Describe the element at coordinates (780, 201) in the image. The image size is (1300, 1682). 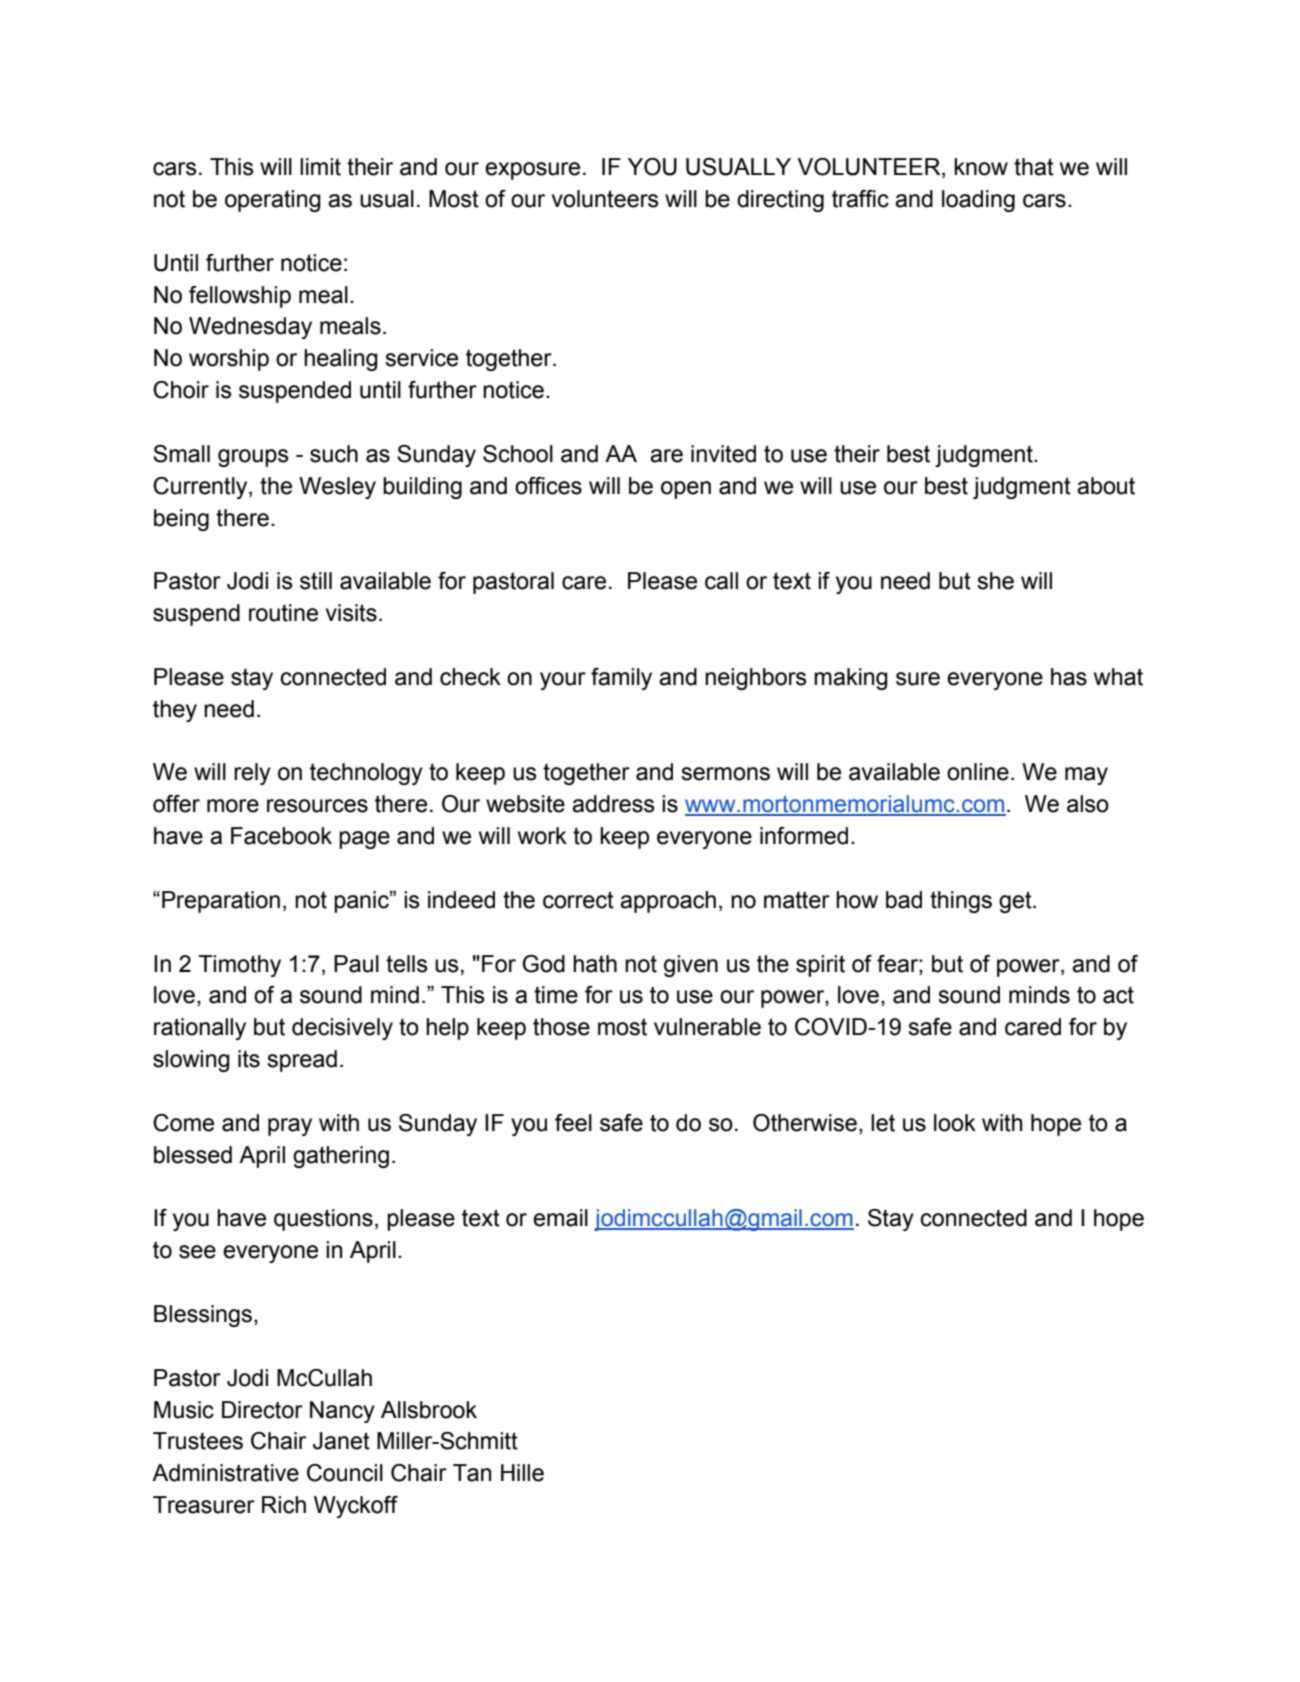
I see `directing` at that location.
